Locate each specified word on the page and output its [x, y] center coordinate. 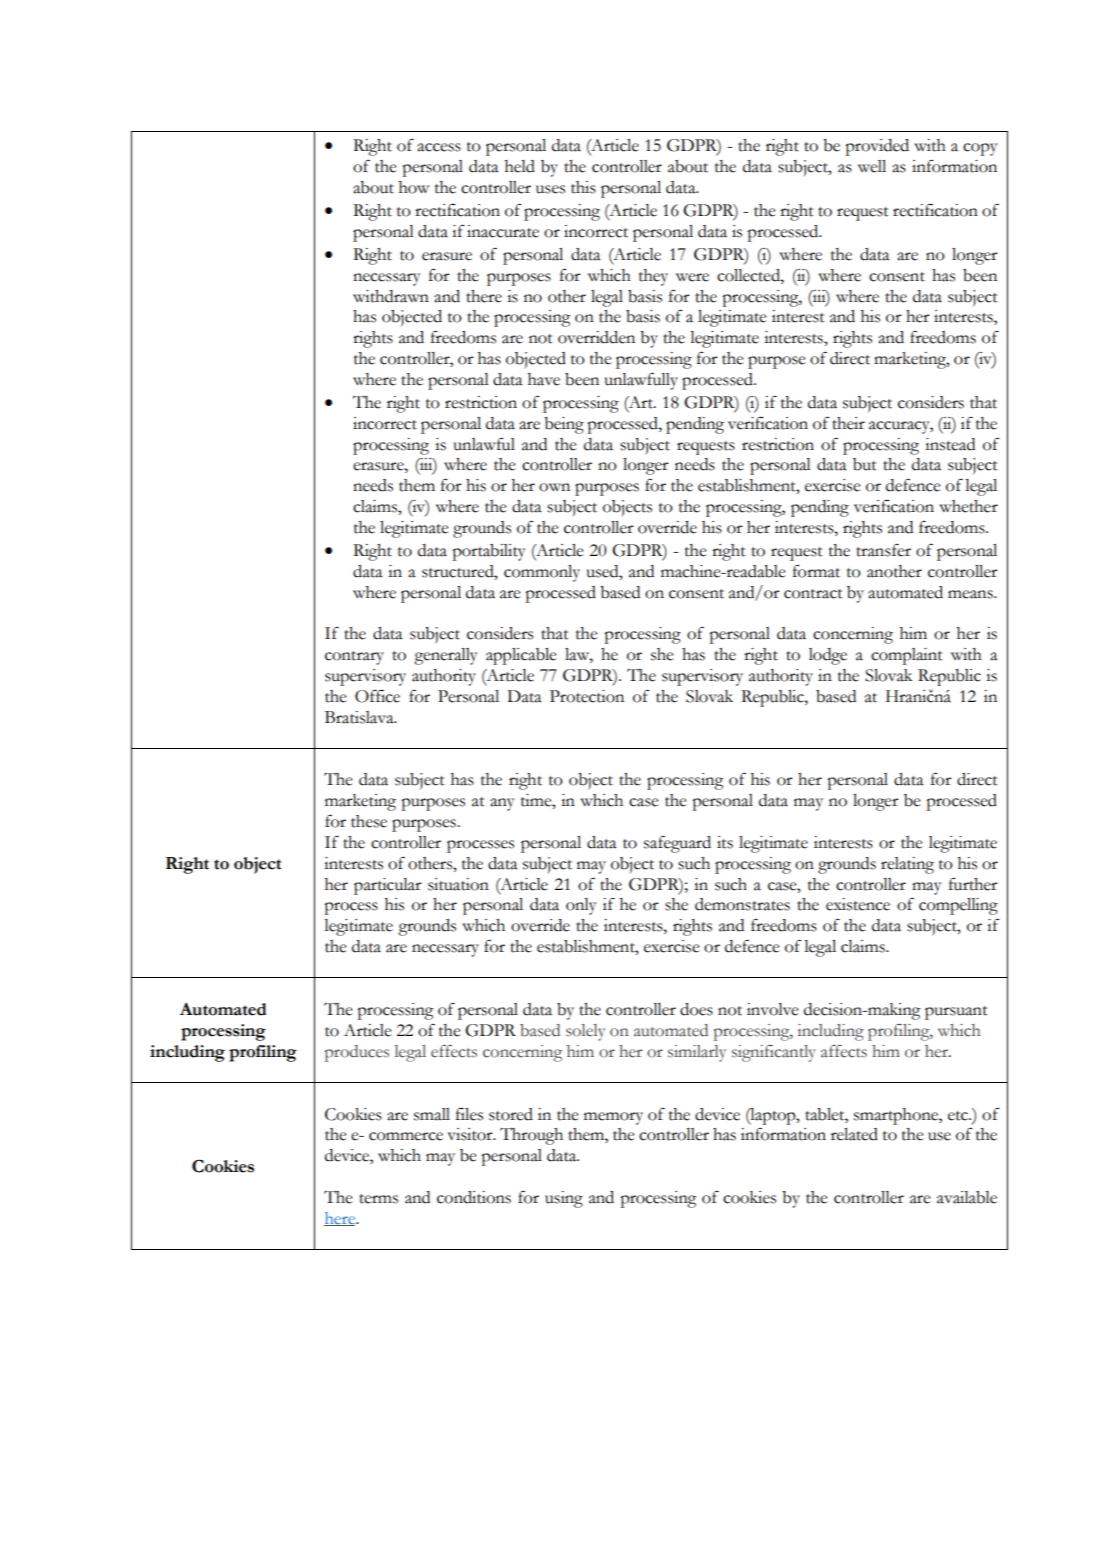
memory [613, 1118]
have [544, 379]
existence [858, 904]
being [564, 425]
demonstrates [742, 904]
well [872, 166]
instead [950, 444]
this [583, 187]
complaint [907, 656]
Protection [587, 696]
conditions [474, 1197]
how [414, 187]
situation [458, 884]
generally [446, 656]
